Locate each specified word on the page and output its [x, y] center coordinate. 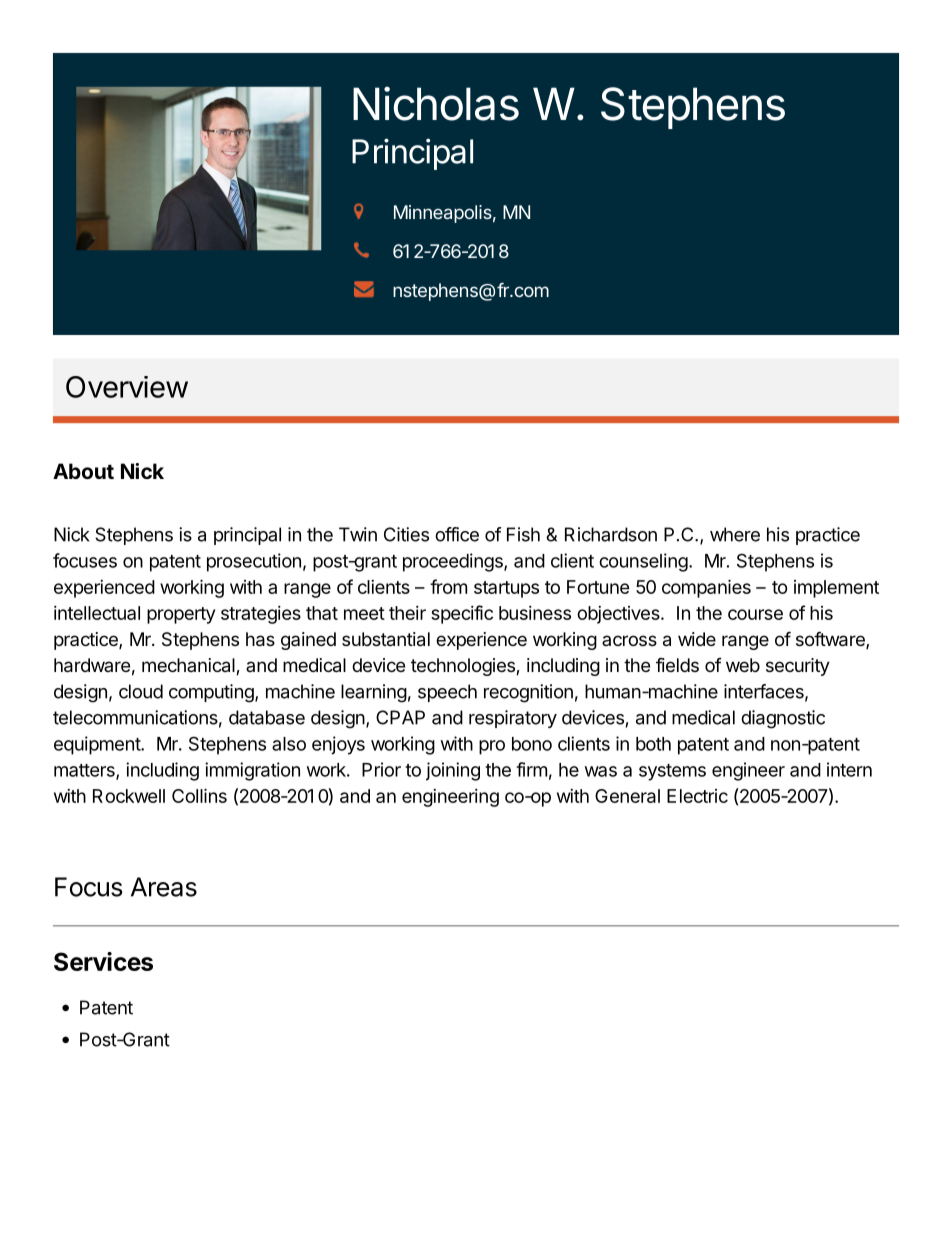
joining [453, 771]
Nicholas [436, 103]
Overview [127, 387]
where [735, 534]
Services [103, 961]
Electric [697, 796]
